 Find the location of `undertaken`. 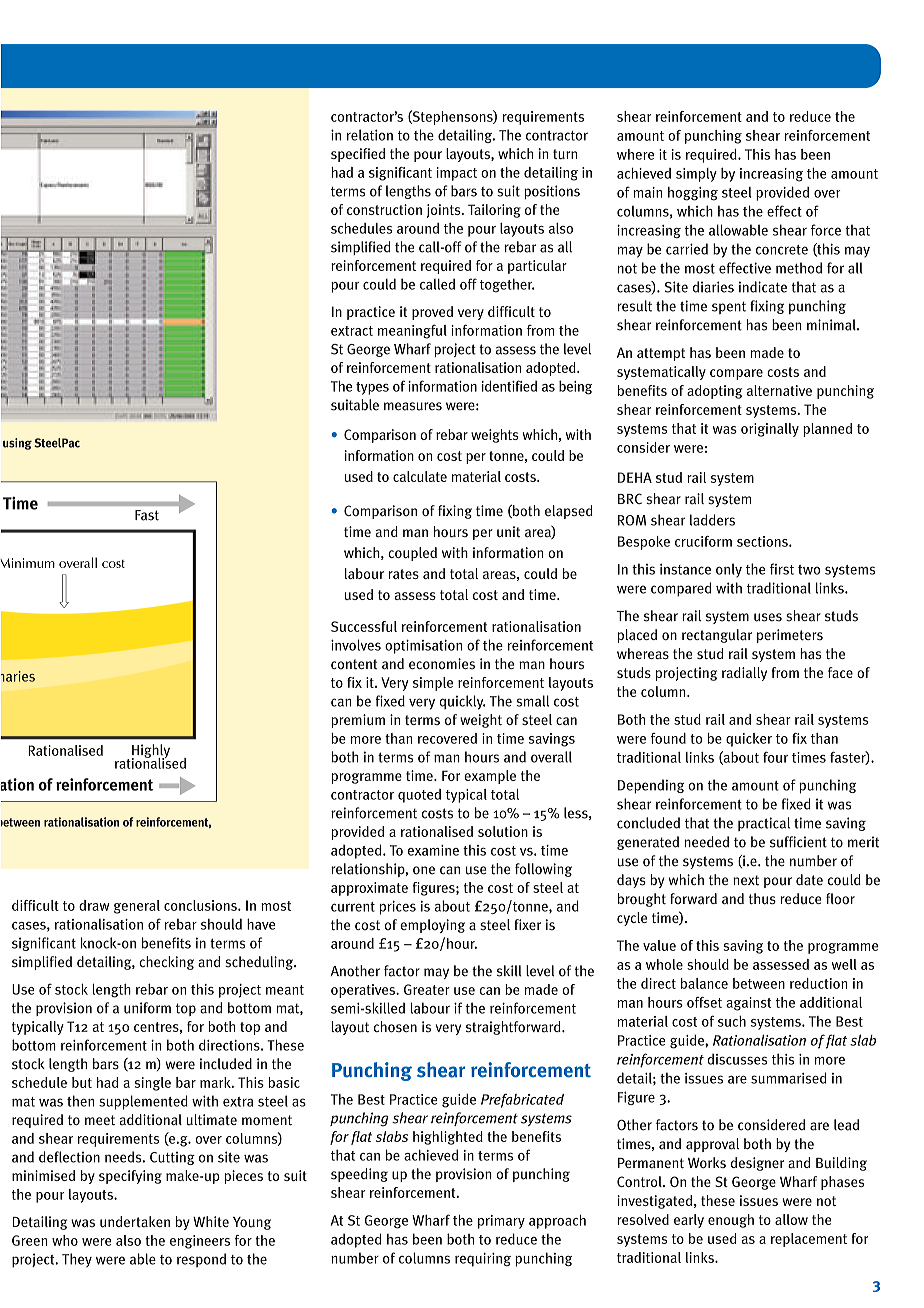

undertaken is located at coordinates (135, 1222).
